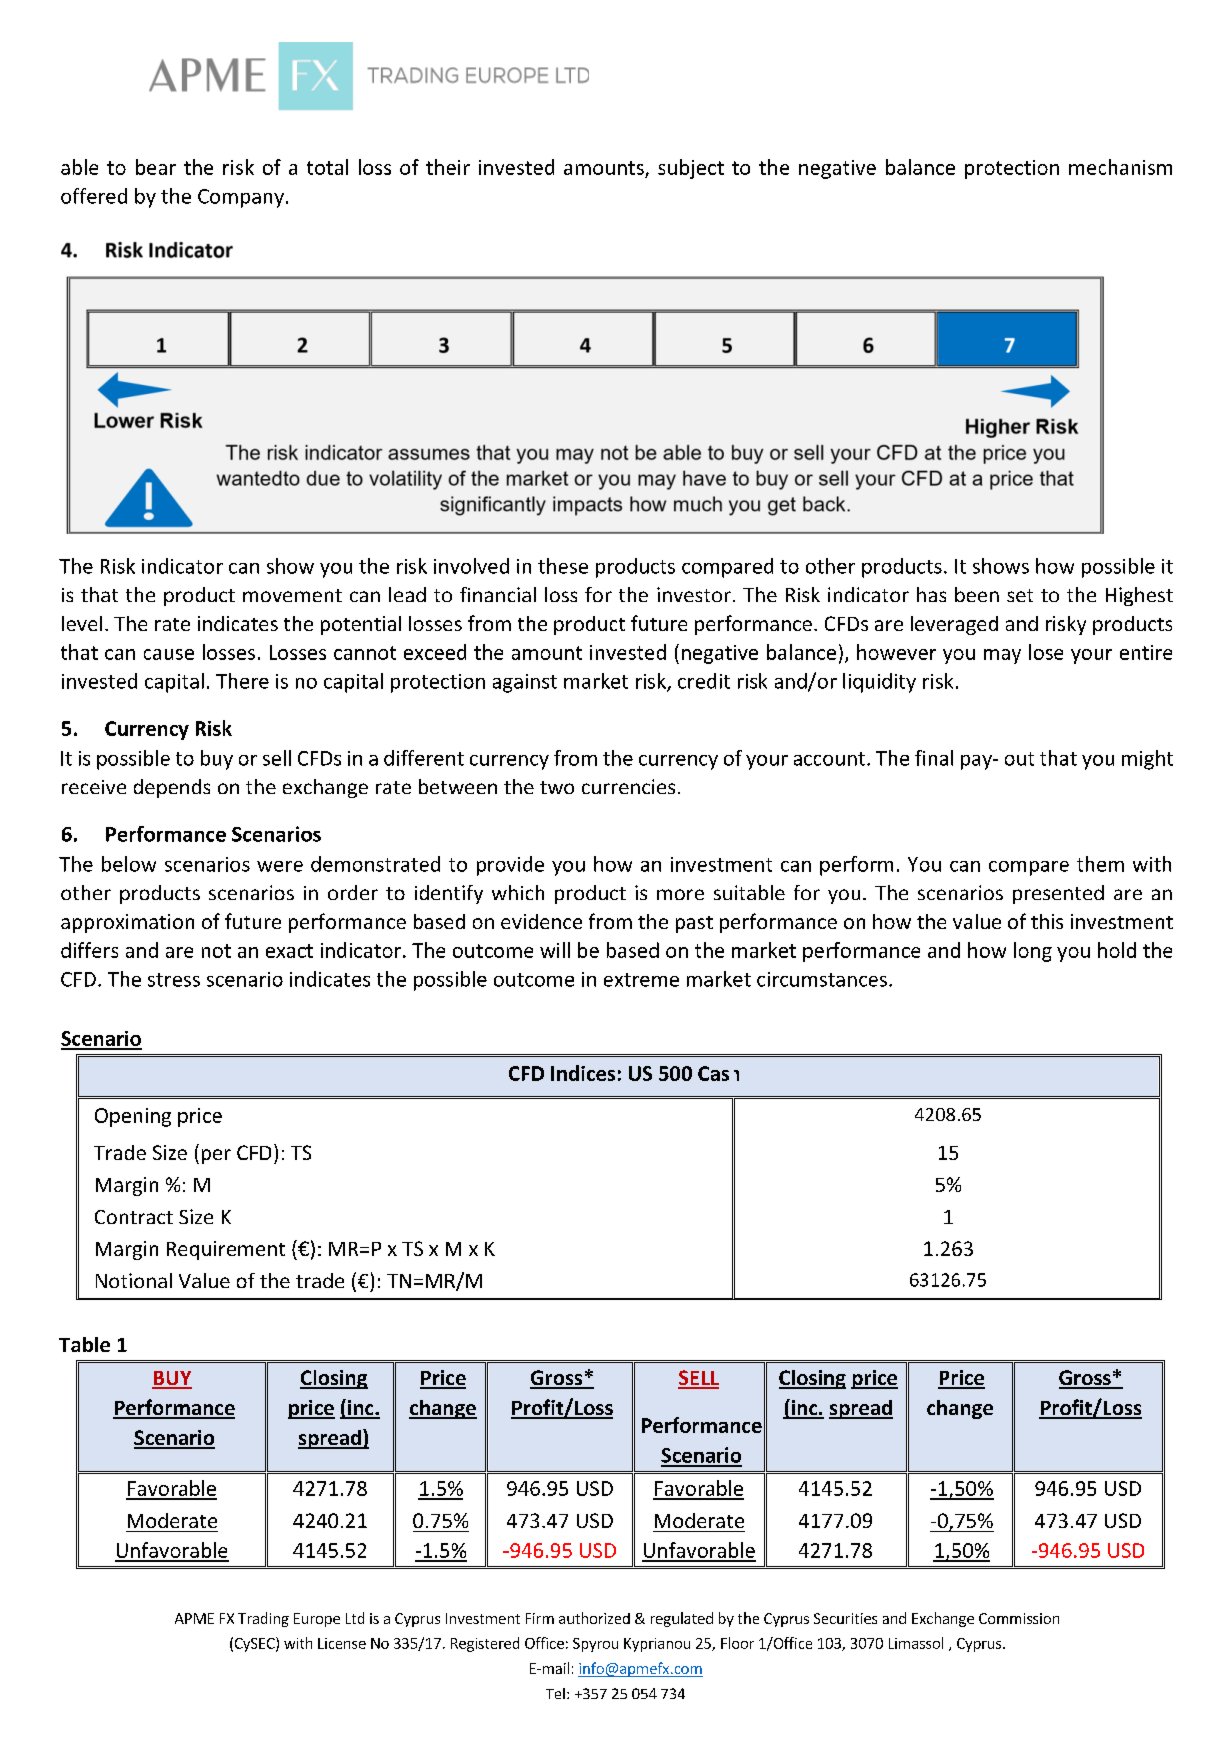 The height and width of the page is (1739, 1229). What do you see at coordinates (1120, 167) in the page?
I see `mechanism` at bounding box center [1120, 167].
